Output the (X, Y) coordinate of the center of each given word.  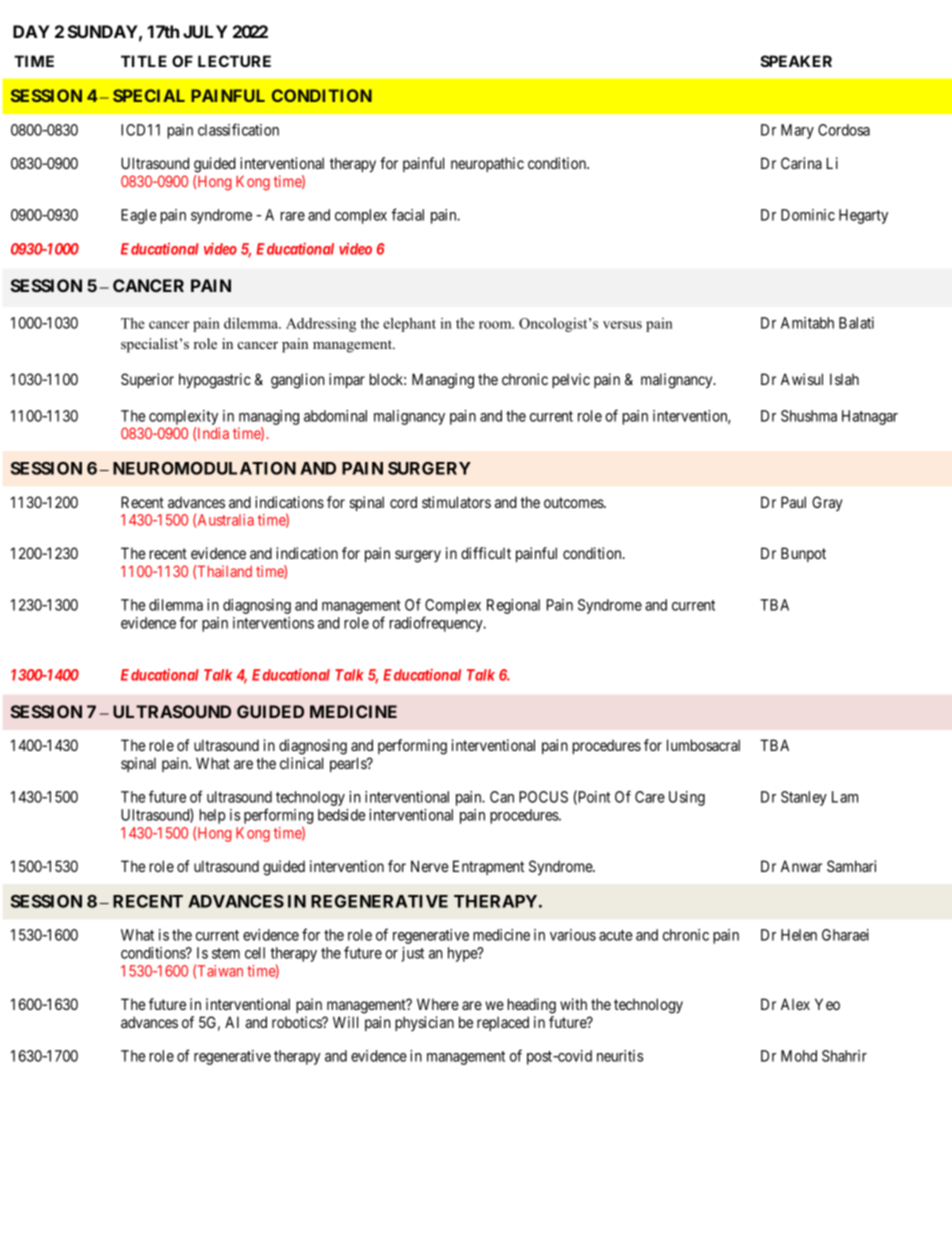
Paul (793, 502)
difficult (486, 553)
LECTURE (234, 61)
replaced (503, 1023)
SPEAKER (796, 61)
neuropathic (487, 164)
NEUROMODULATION (204, 468)
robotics (297, 1022)
